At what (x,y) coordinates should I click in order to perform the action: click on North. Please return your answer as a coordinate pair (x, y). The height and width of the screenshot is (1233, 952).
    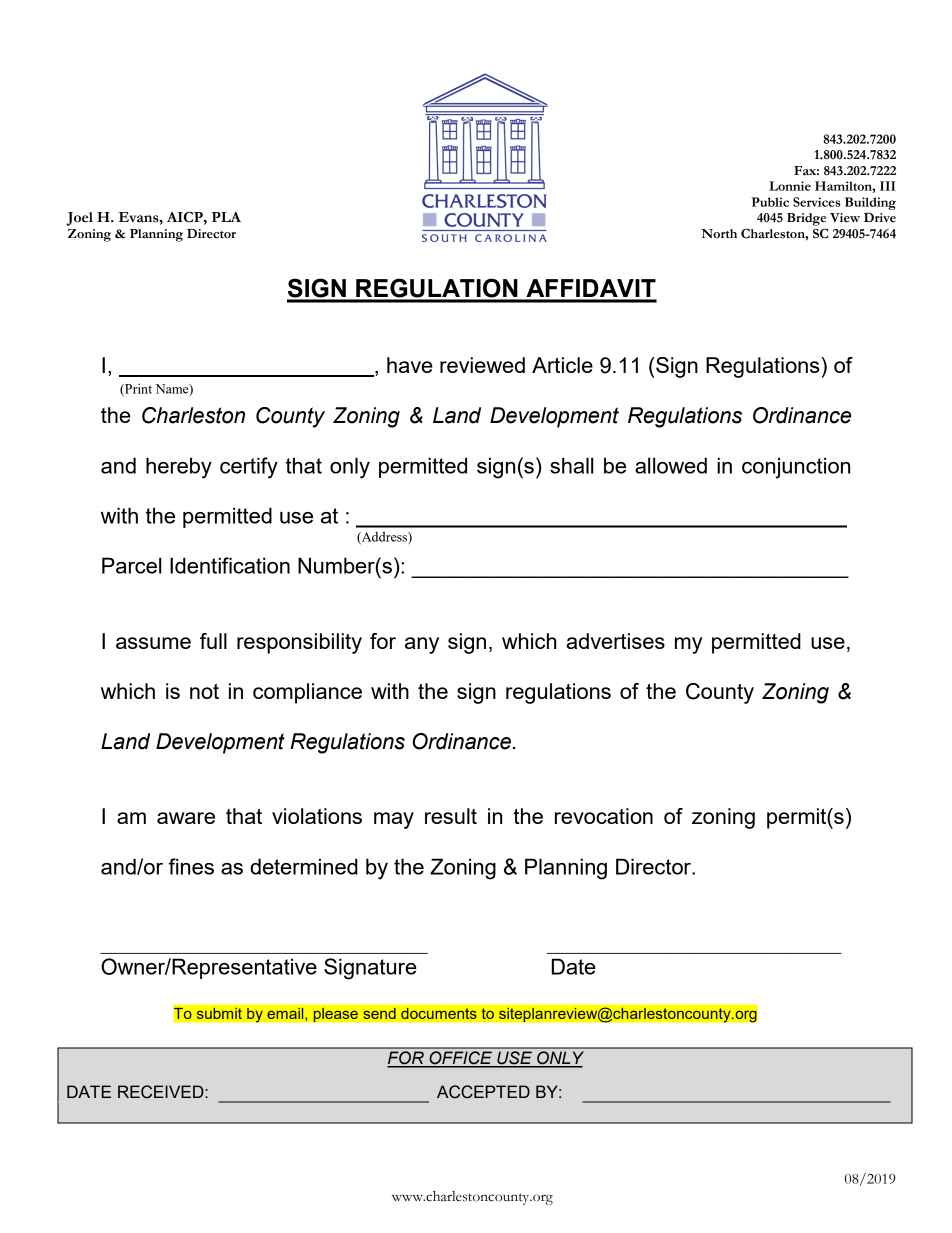
    Looking at the image, I should click on (719, 234).
